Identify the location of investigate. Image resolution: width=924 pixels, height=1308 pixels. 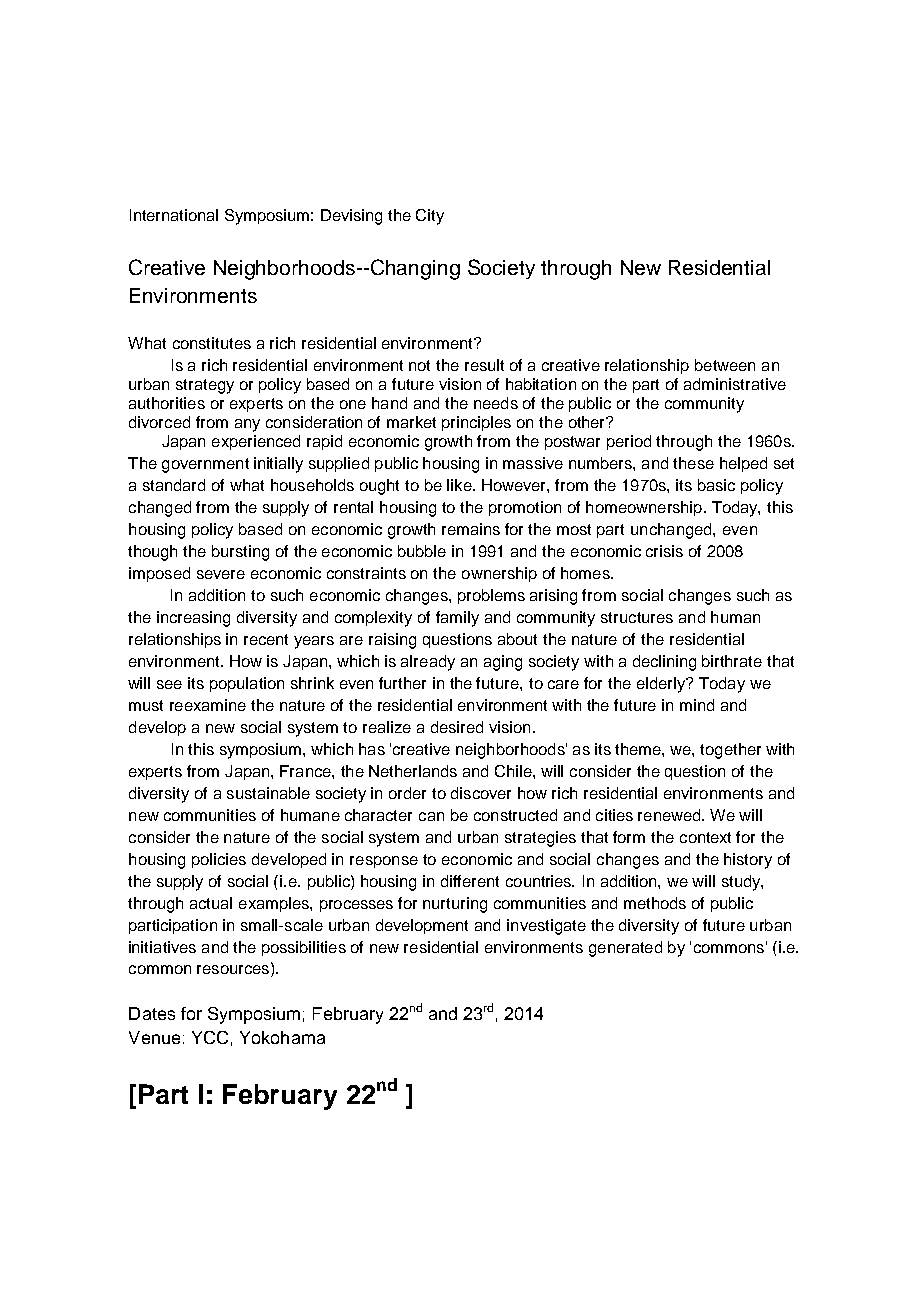
(546, 927).
